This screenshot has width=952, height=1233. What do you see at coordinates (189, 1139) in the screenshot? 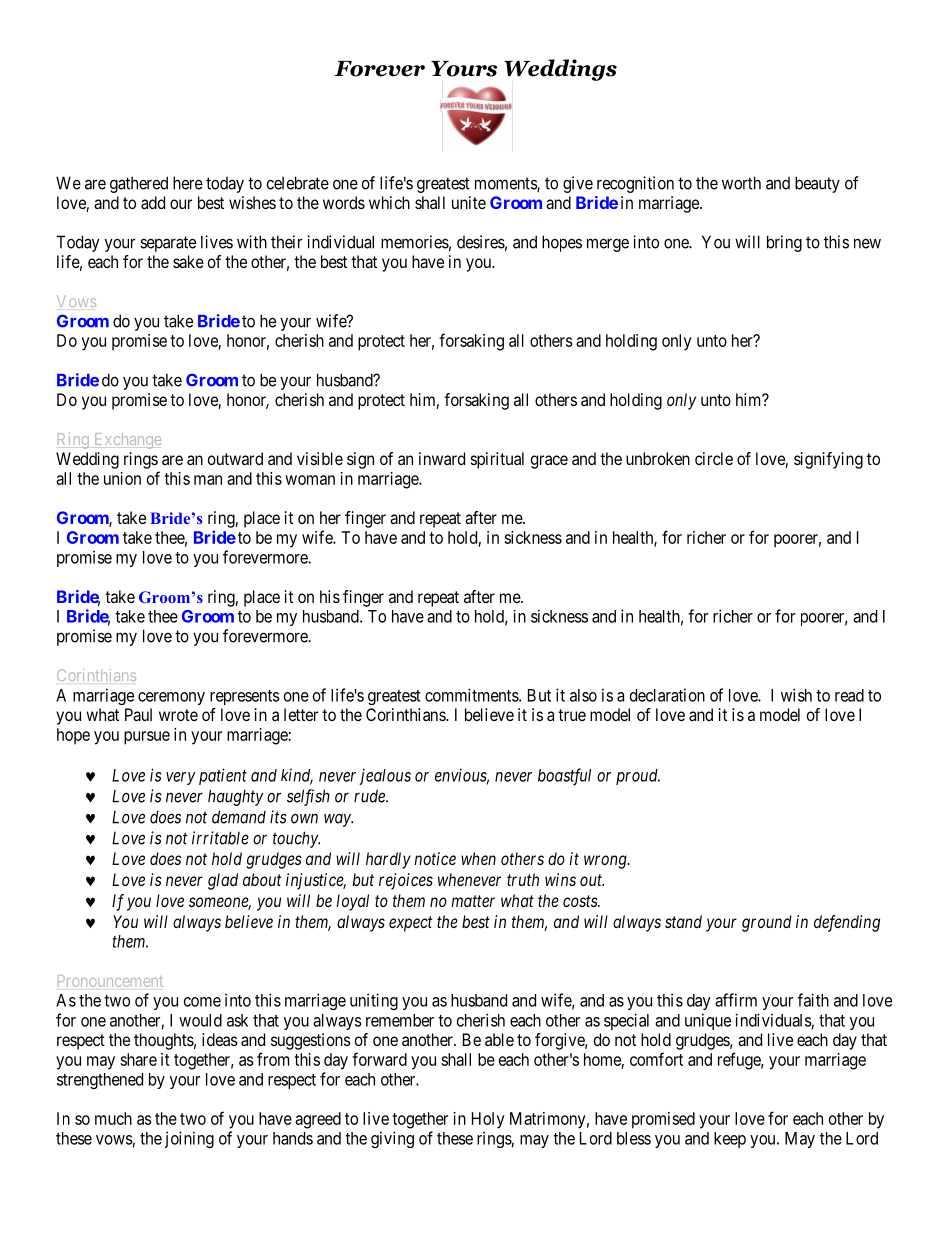
I see `joining` at bounding box center [189, 1139].
